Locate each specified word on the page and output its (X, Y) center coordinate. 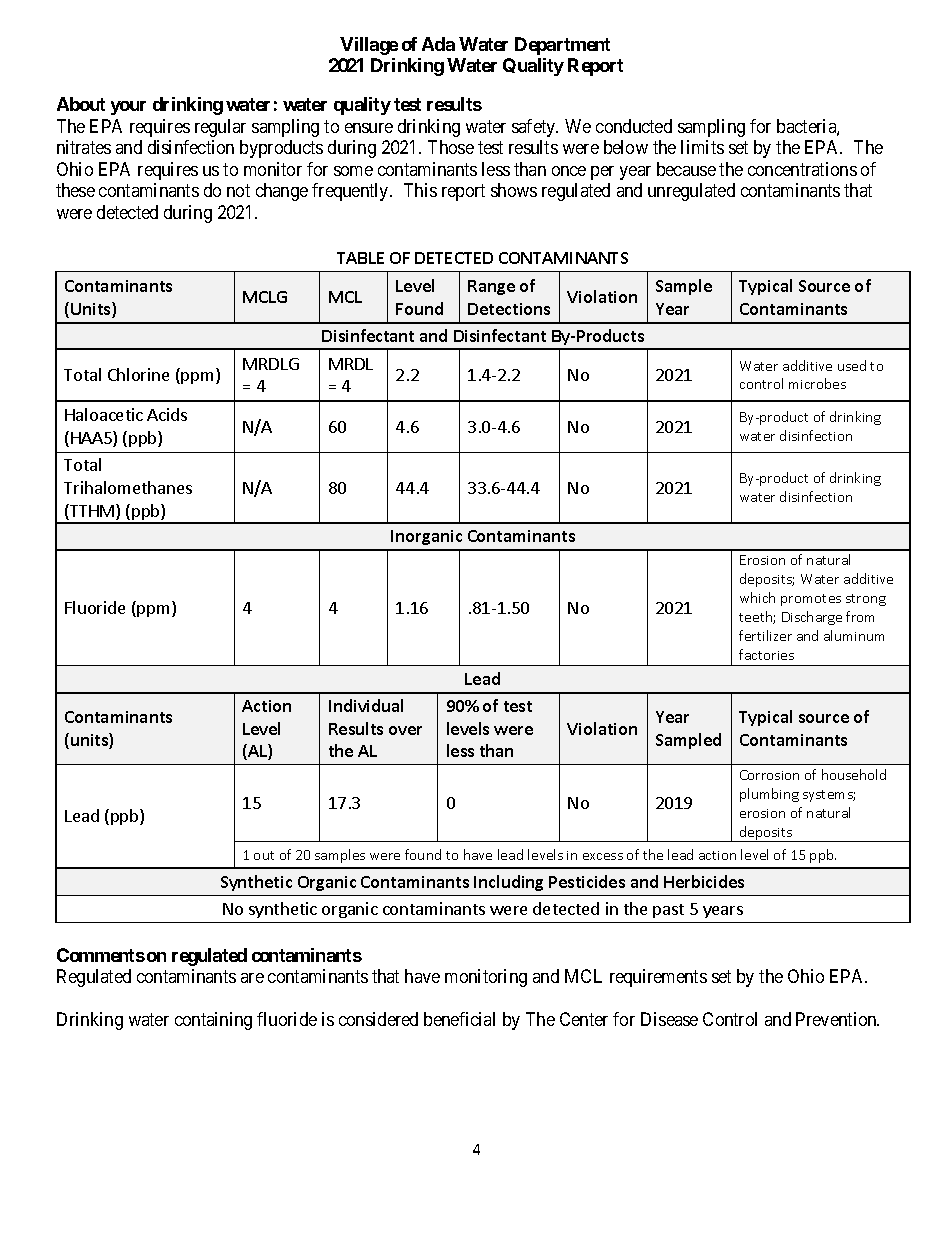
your (128, 108)
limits (702, 147)
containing (213, 1021)
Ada (438, 44)
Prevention (837, 1019)
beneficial (459, 1019)
